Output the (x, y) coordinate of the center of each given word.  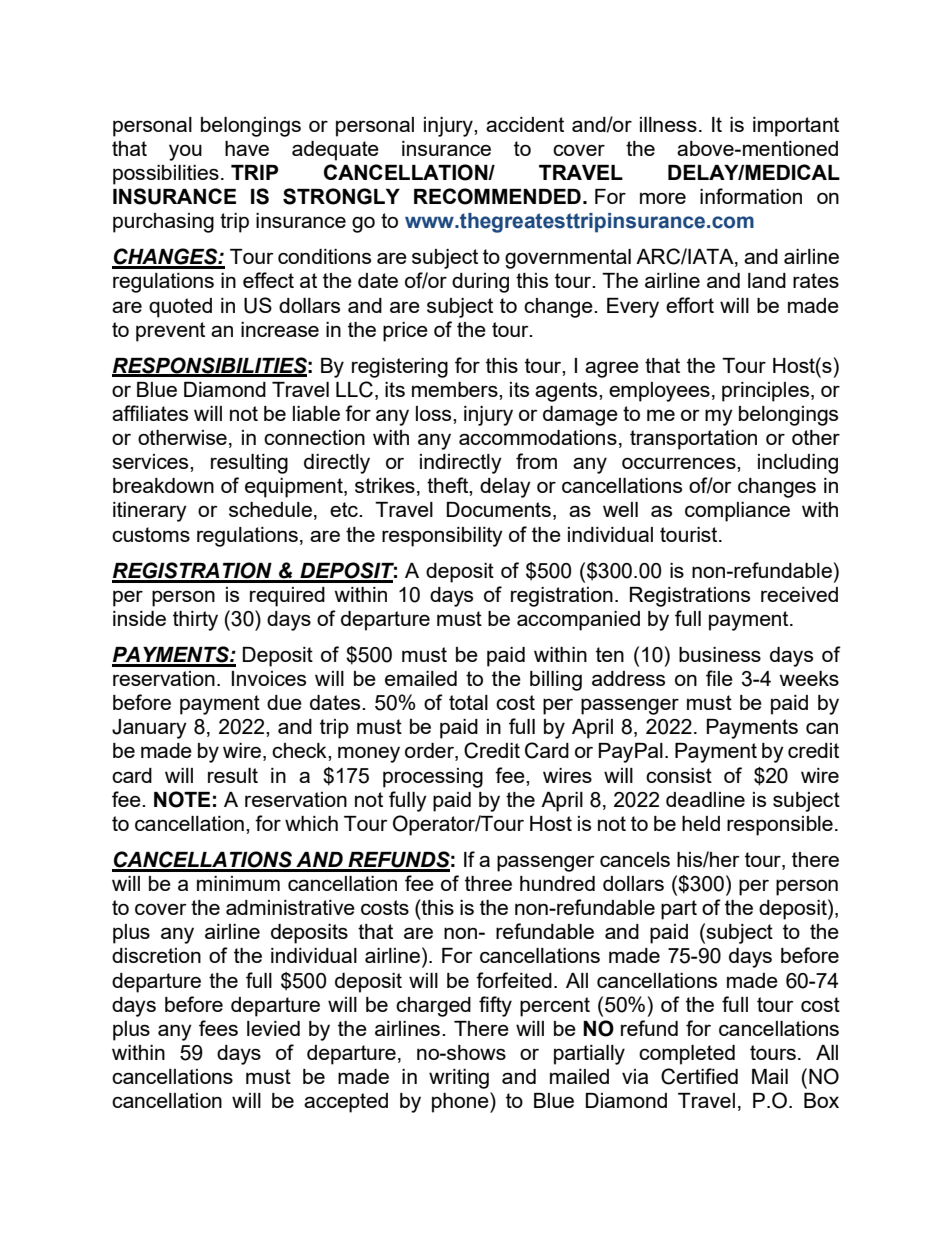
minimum (238, 883)
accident (525, 124)
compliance (737, 512)
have (247, 148)
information (751, 196)
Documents (499, 509)
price (405, 332)
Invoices (269, 678)
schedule (270, 509)
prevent (170, 332)
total (468, 702)
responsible (780, 826)
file (719, 678)
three (488, 883)
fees (218, 1028)
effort (690, 305)
